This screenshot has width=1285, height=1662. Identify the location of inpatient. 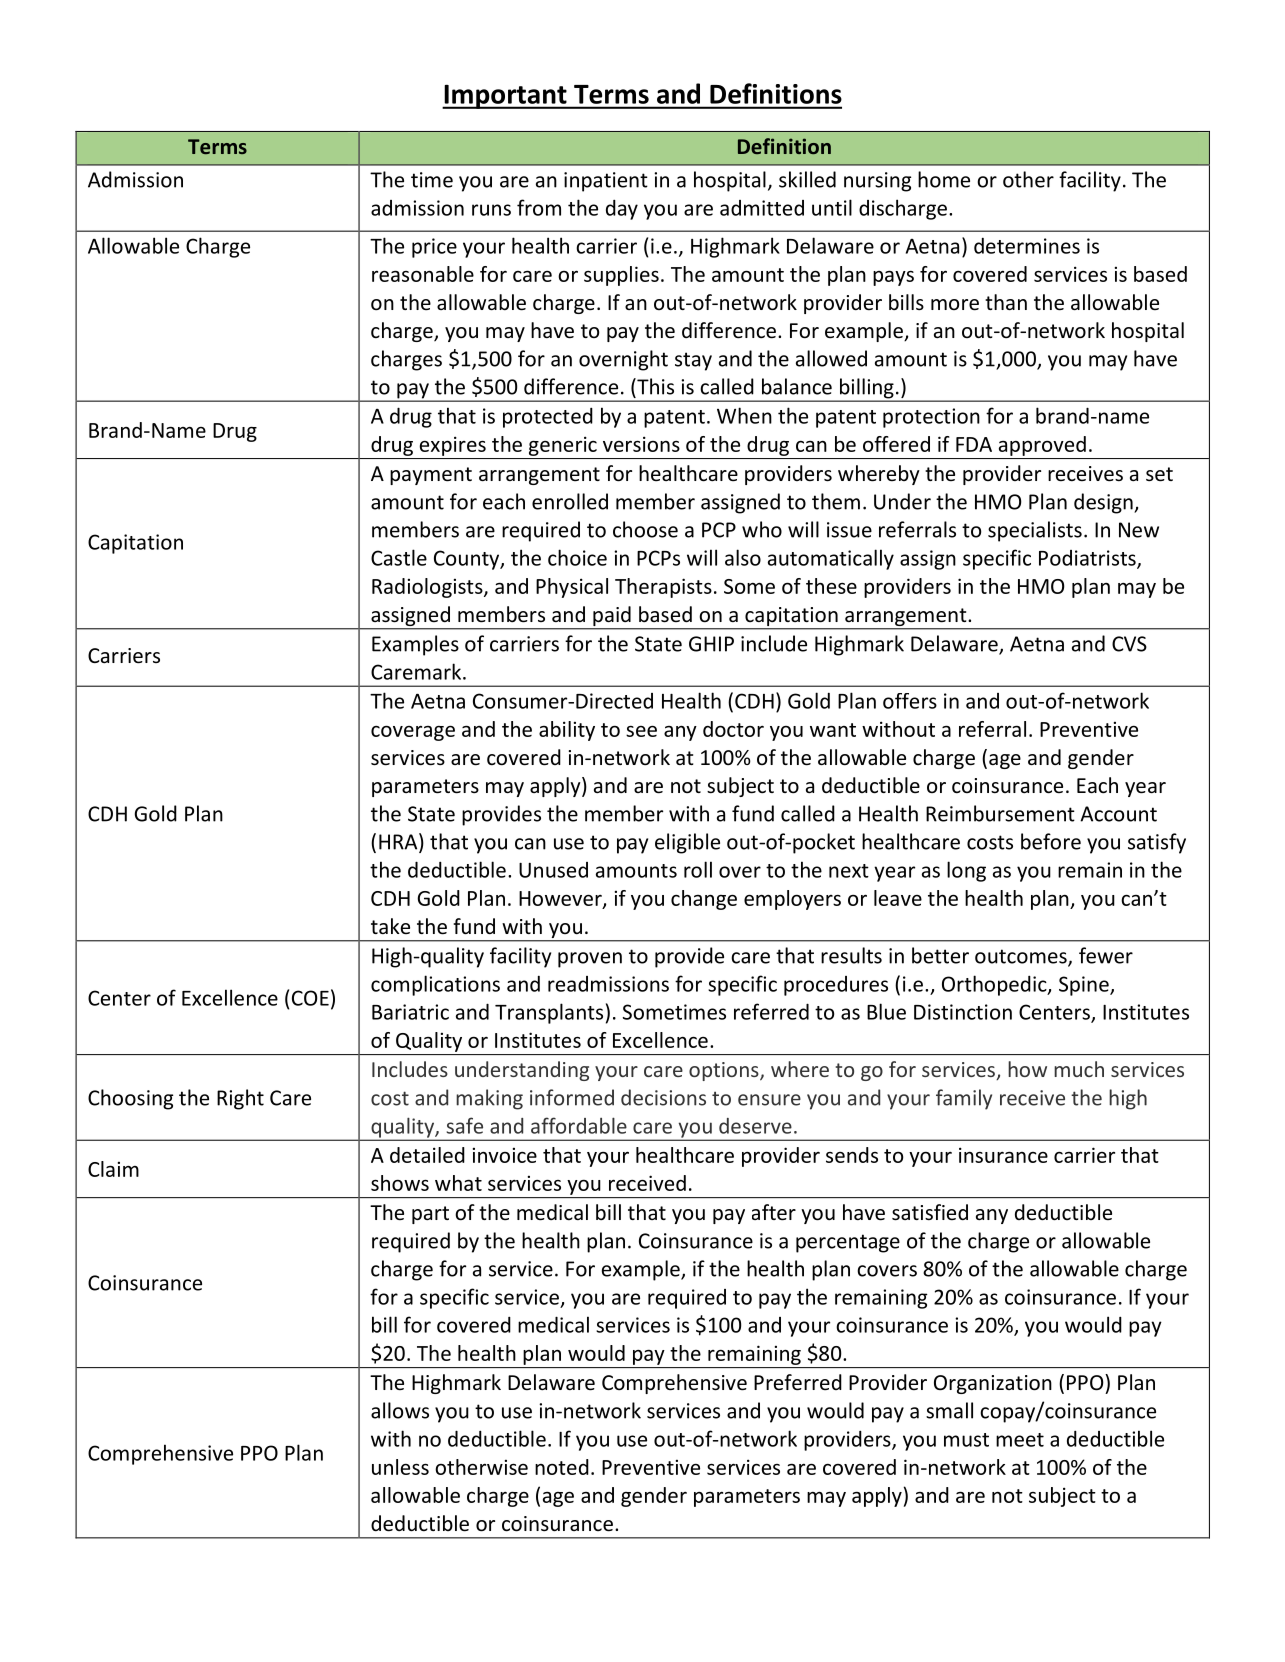
(606, 182).
